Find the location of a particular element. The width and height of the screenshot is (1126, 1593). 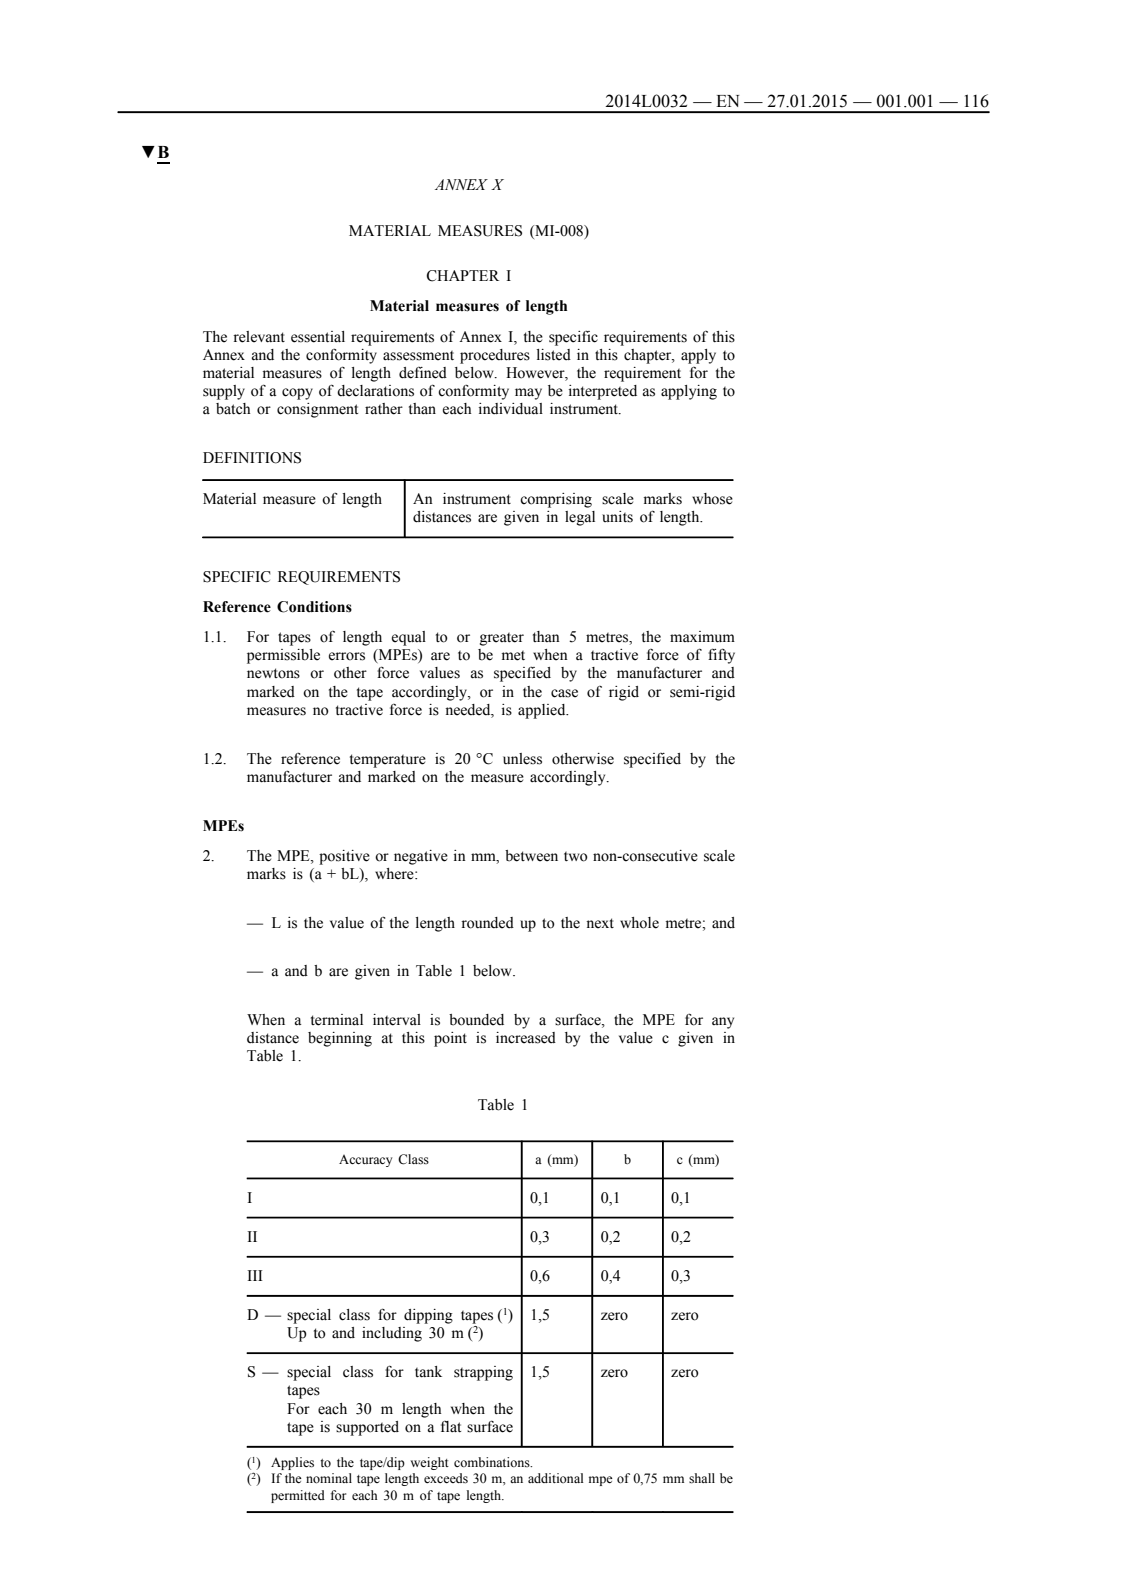

III is located at coordinates (254, 1275).
